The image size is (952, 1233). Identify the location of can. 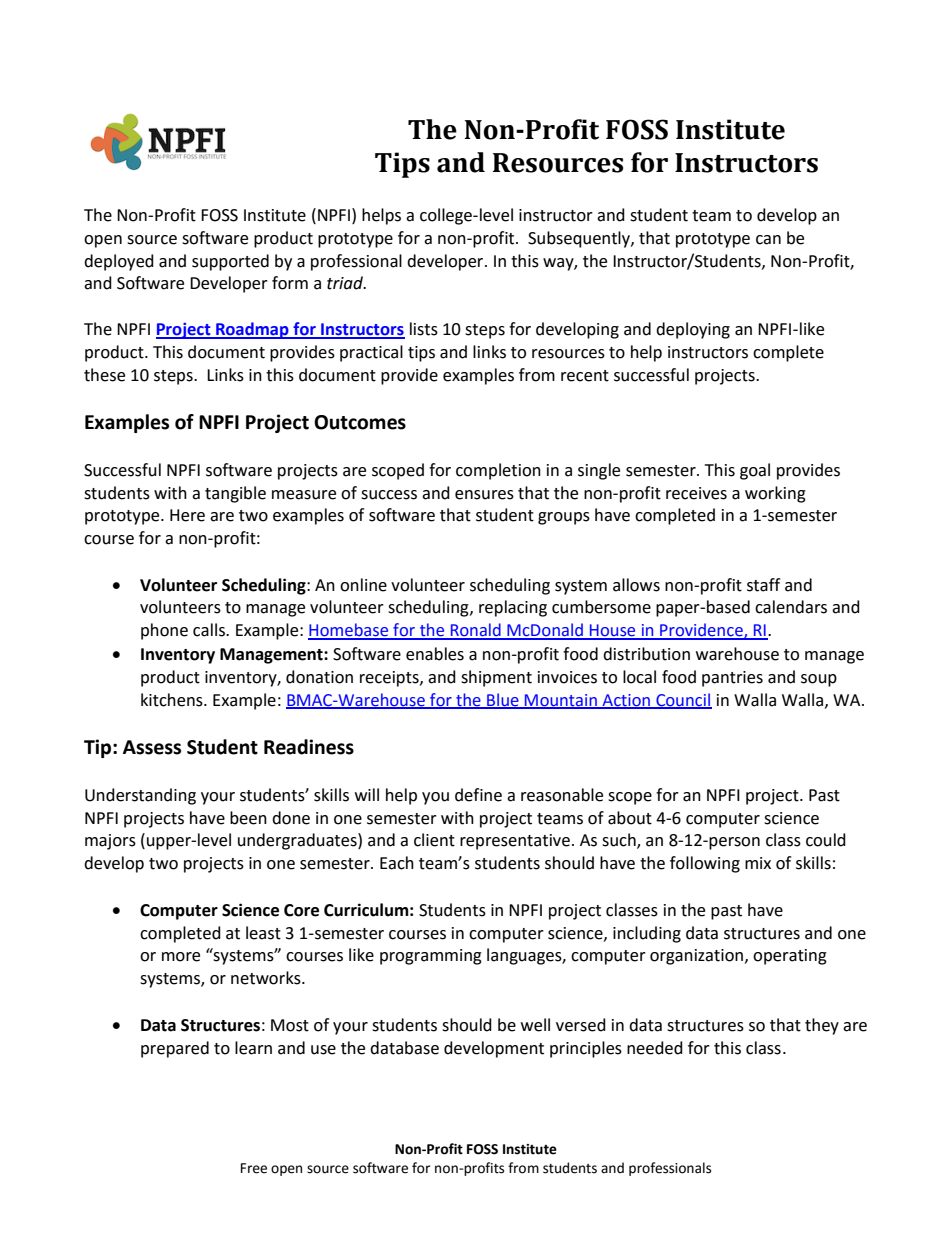
(768, 240).
